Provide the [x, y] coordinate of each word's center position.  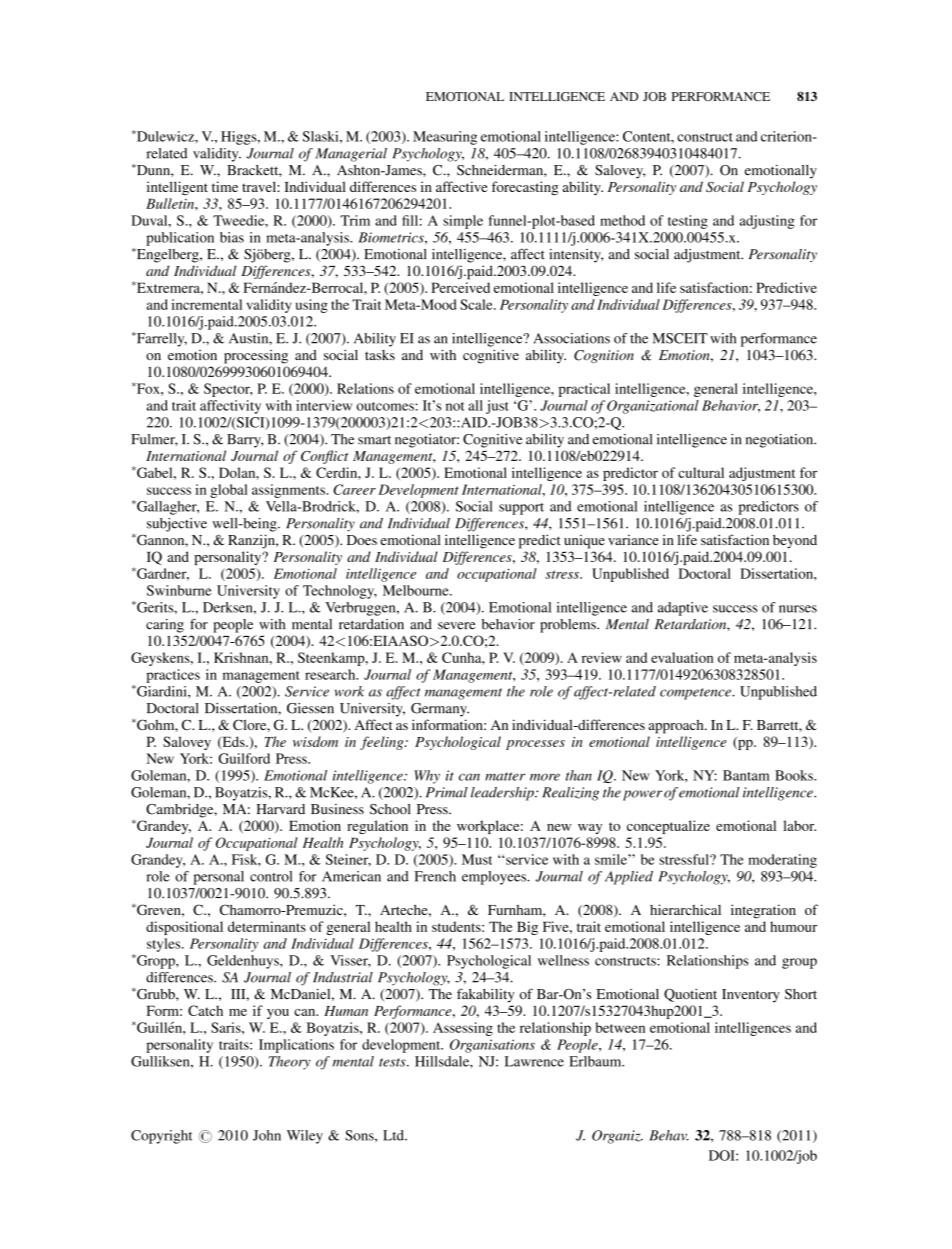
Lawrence [534, 1061]
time [225, 186]
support [521, 509]
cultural [701, 472]
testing [688, 222]
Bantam [746, 775]
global [229, 491]
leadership [503, 794]
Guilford [244, 758]
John [267, 1135]
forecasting [525, 188]
